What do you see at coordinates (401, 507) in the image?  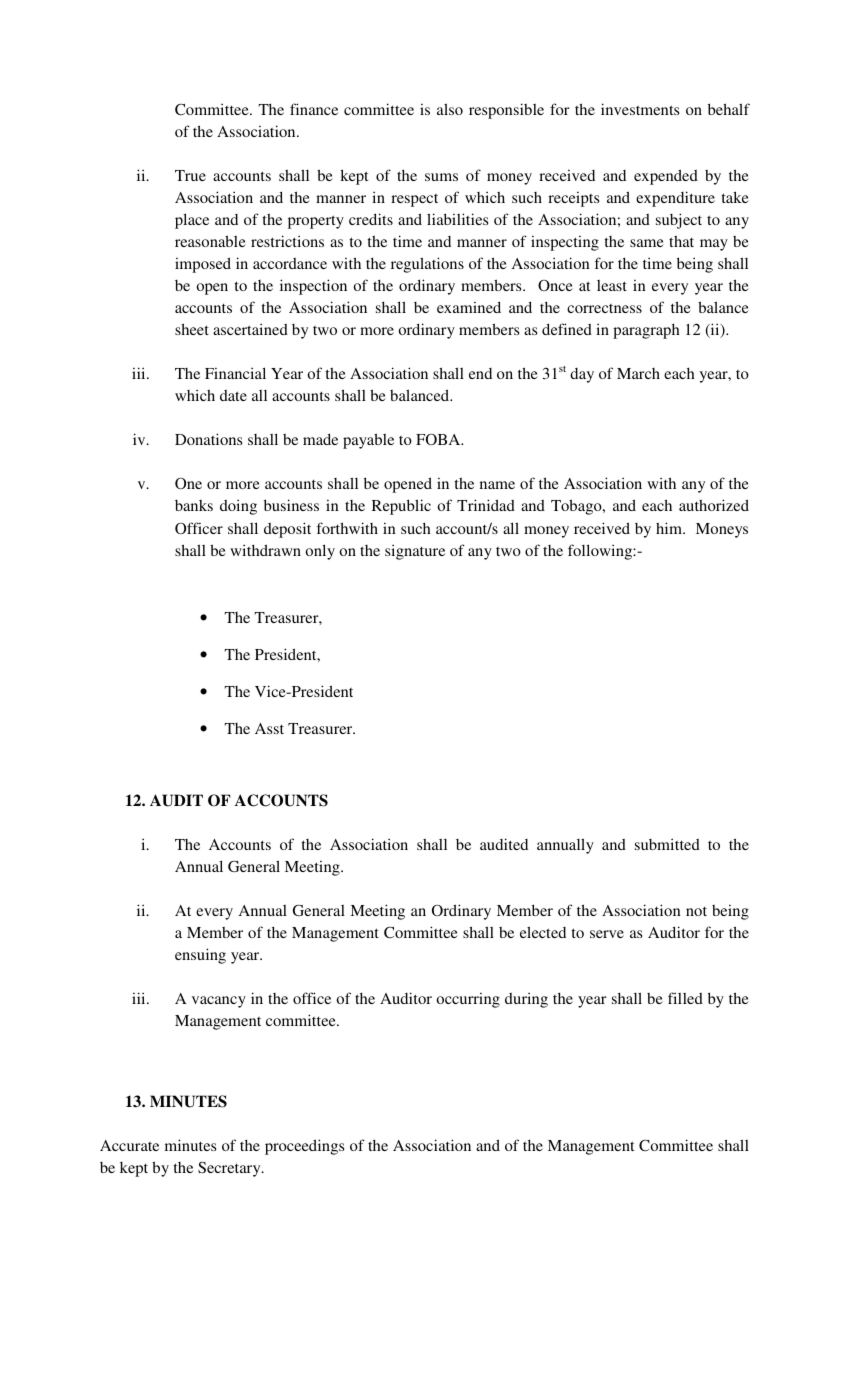 I see `Republic` at bounding box center [401, 507].
